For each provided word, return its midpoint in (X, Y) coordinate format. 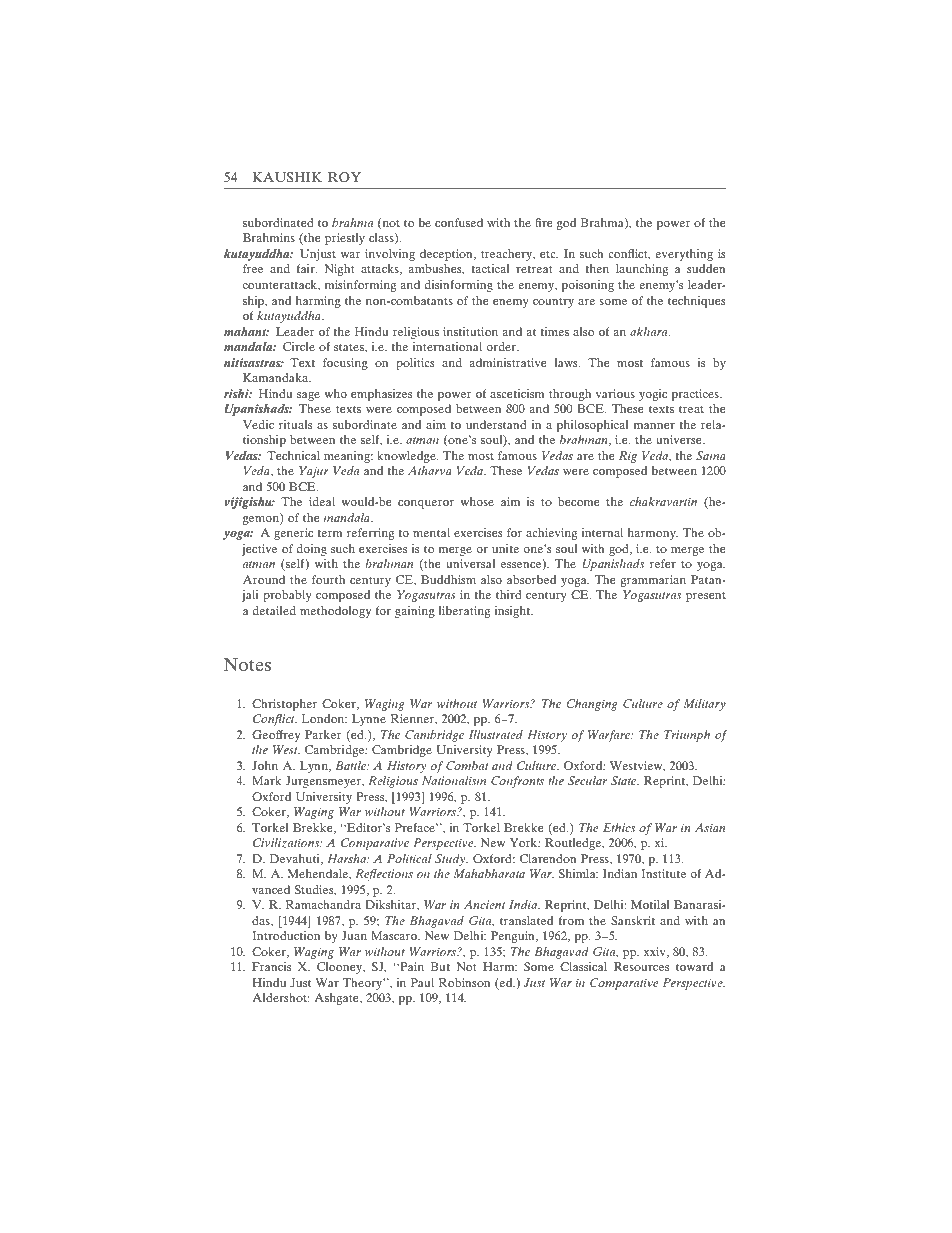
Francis (271, 966)
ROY (344, 177)
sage (308, 396)
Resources (641, 966)
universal (470, 563)
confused (459, 222)
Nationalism (454, 780)
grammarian (653, 581)
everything (684, 255)
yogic (653, 395)
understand (496, 424)
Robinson (464, 982)
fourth (328, 579)
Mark (266, 780)
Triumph (687, 736)
